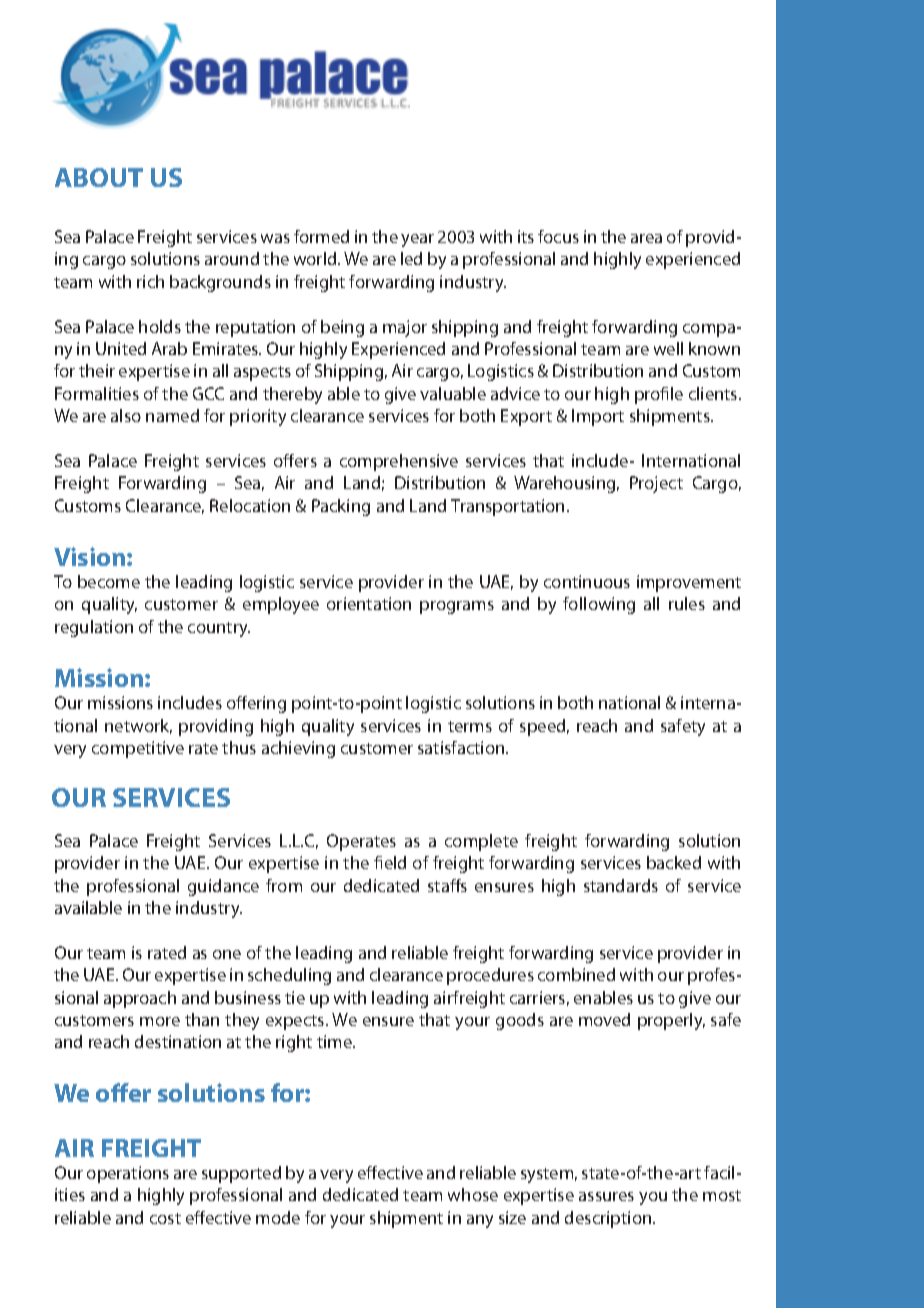 This page has height=1308, width=924. Describe the element at coordinates (473, 1194) in the page. I see `whose` at that location.
